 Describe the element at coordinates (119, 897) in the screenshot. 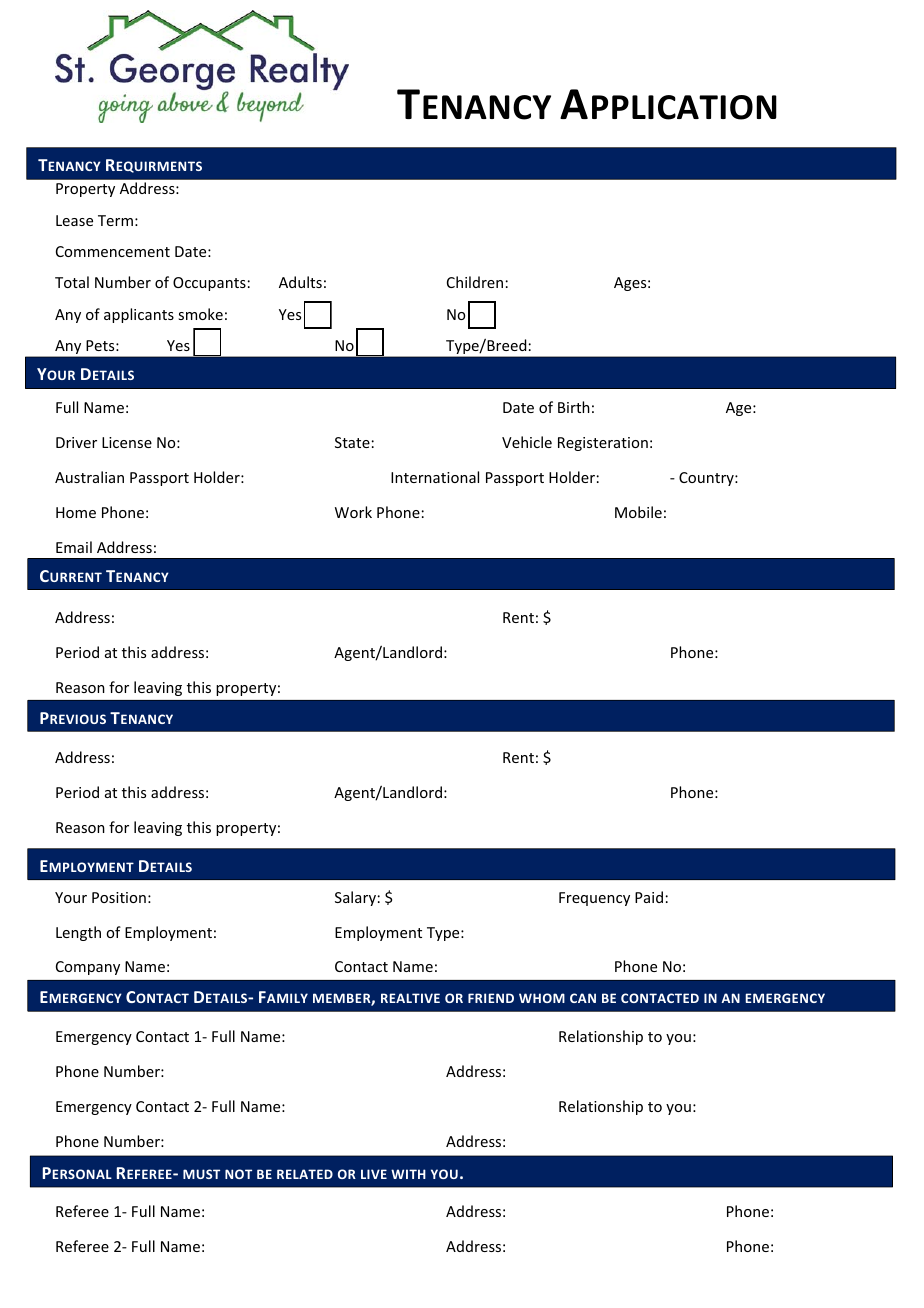

I see `Position` at that location.
